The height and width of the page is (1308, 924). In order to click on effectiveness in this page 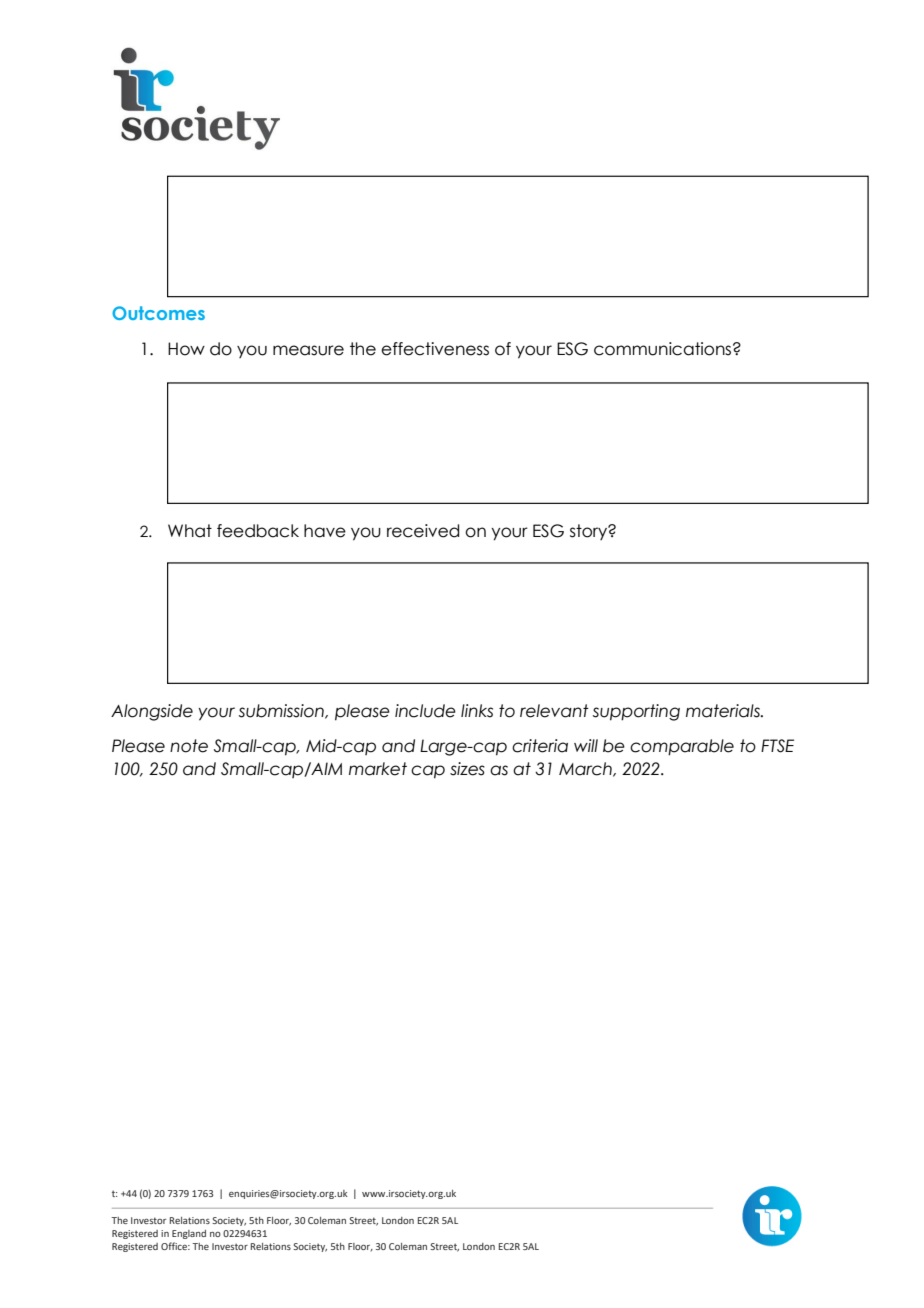, I will do `click(435, 349)`.
